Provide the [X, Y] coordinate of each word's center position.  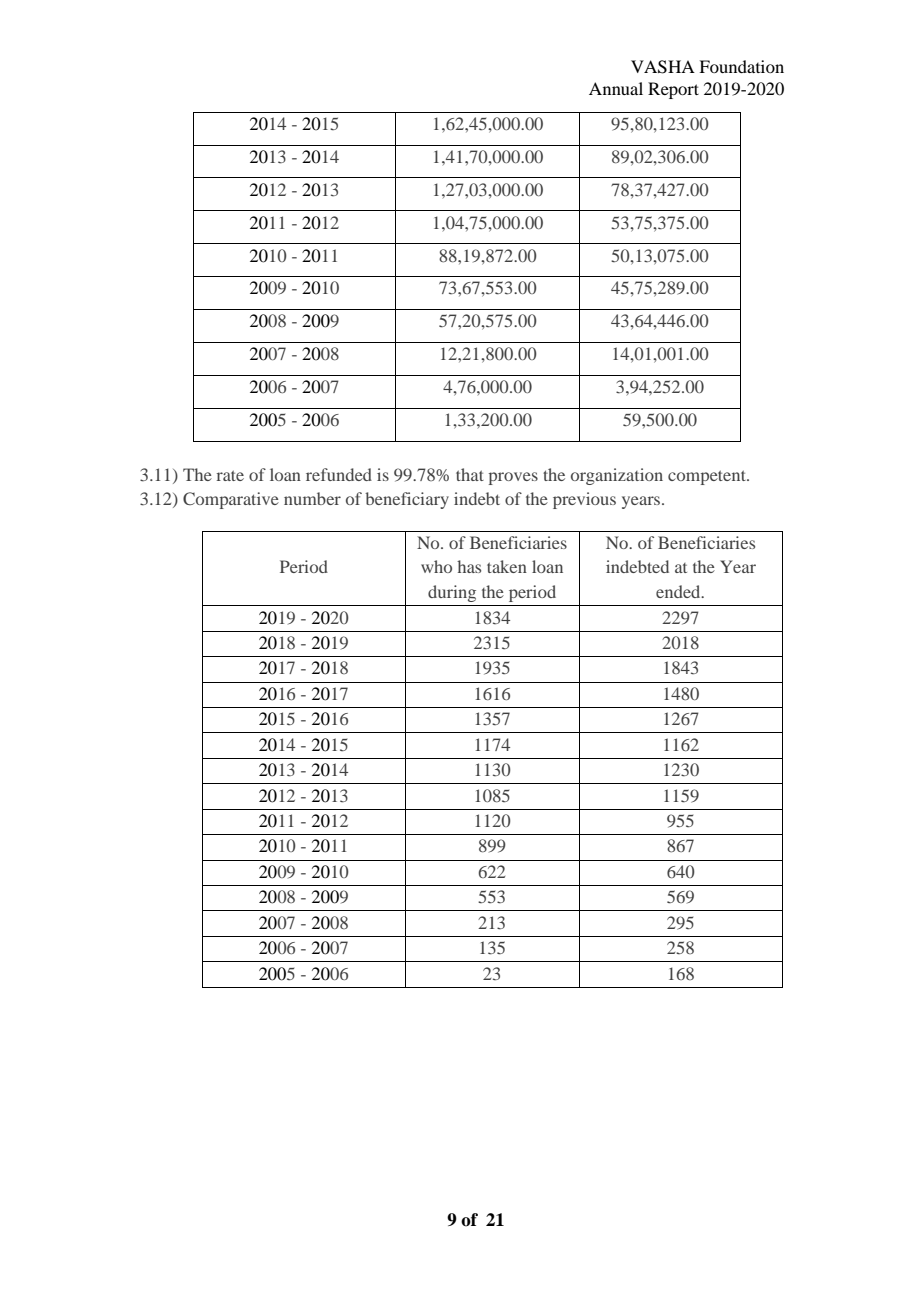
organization [617, 476]
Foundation [741, 66]
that [470, 474]
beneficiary [407, 500]
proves [513, 478]
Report [673, 90]
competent [708, 477]
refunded [339, 474]
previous [584, 500]
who [436, 566]
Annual [616, 88]
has [469, 566]
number [312, 498]
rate [230, 475]
